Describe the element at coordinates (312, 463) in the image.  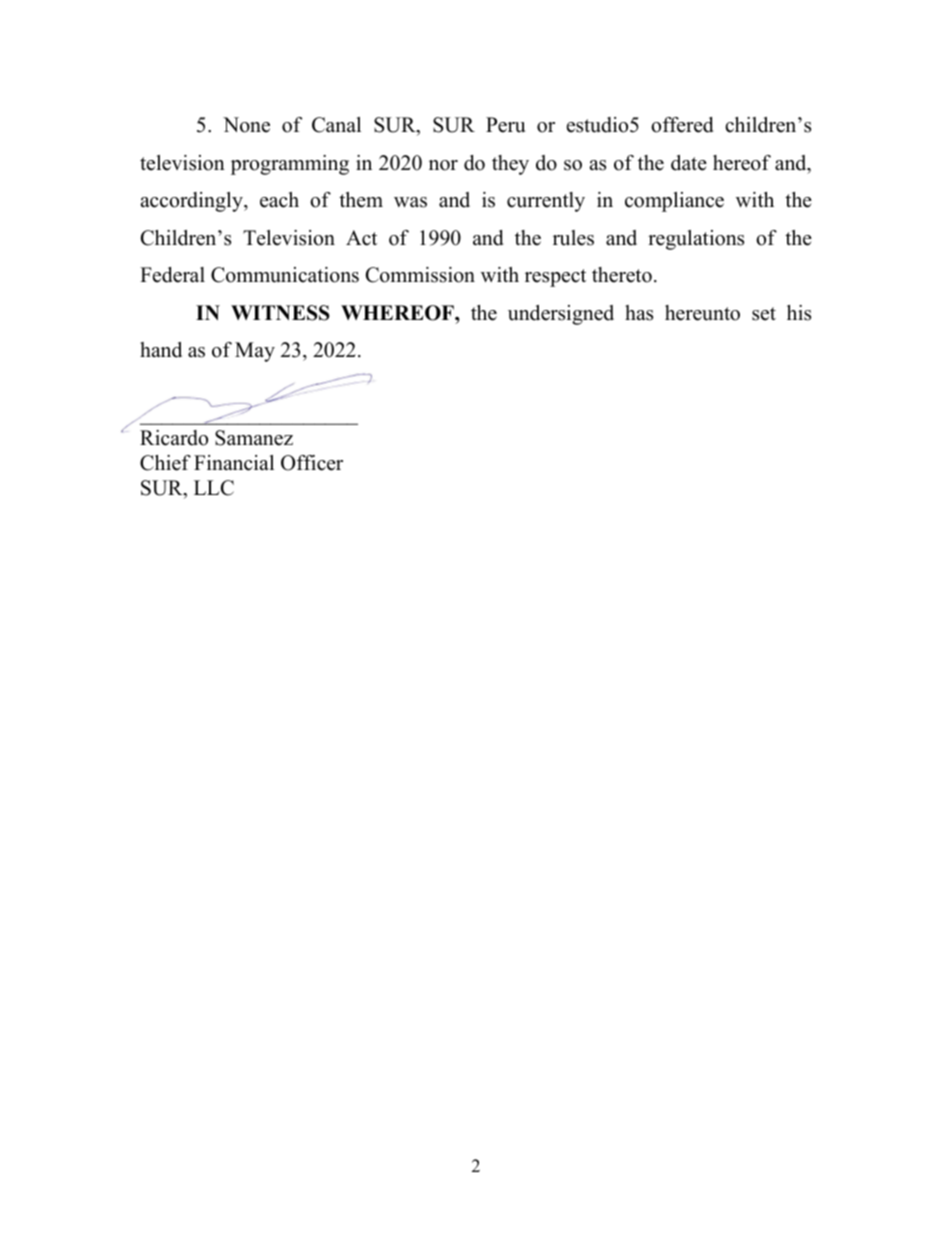
I see `Officer` at that location.
